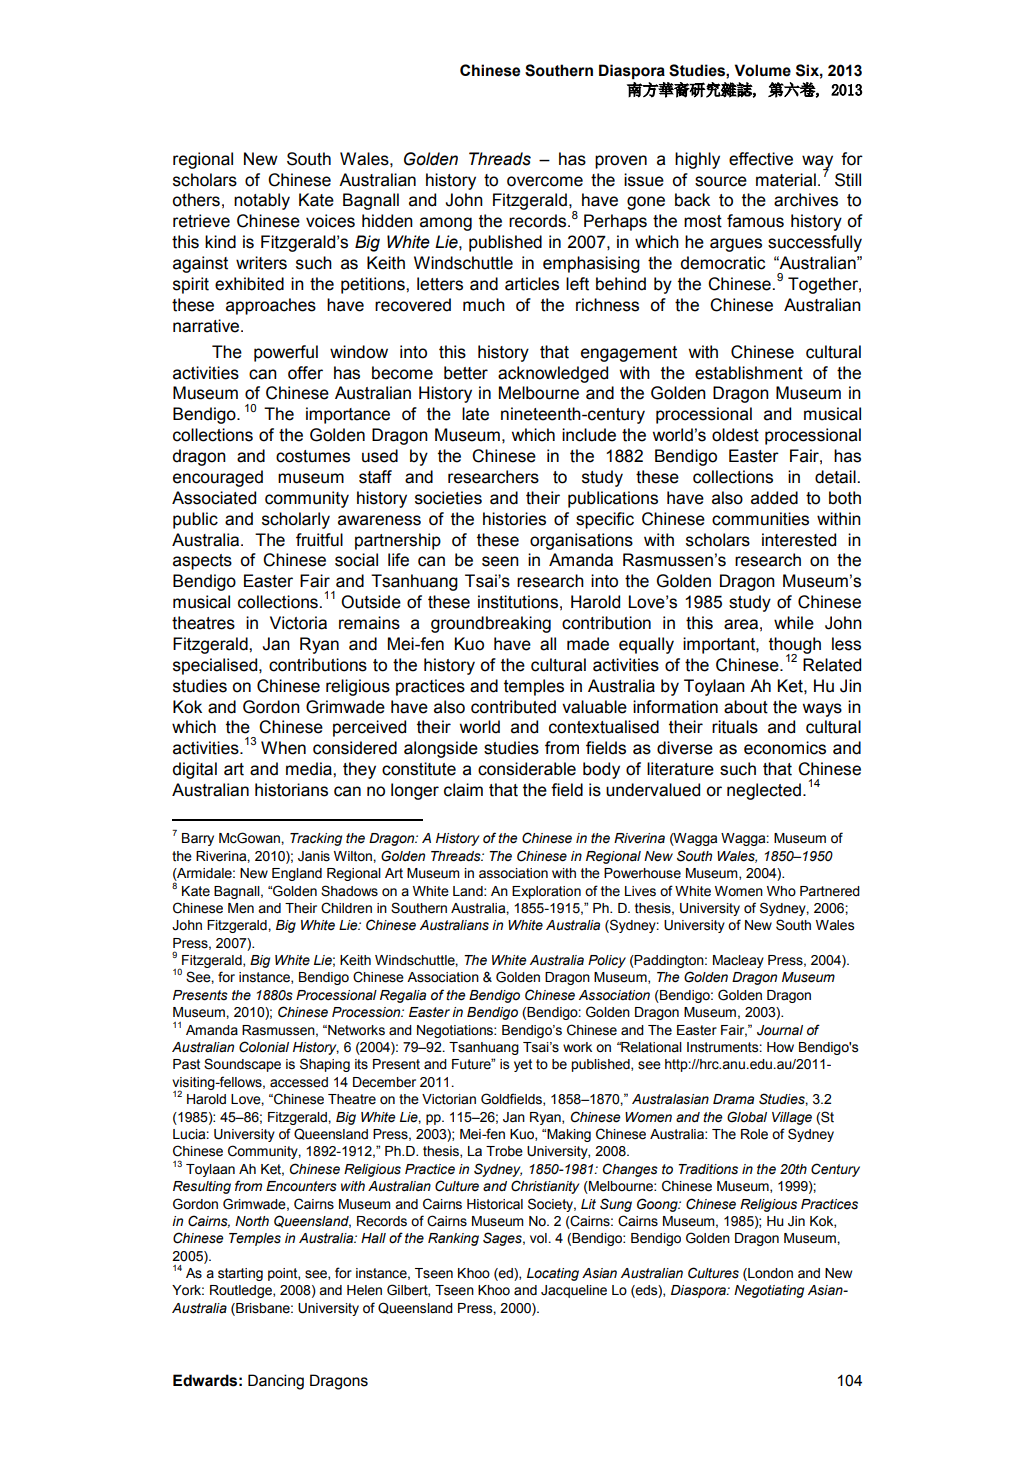 The width and height of the page is (1035, 1464). I want to click on notably, so click(262, 201).
